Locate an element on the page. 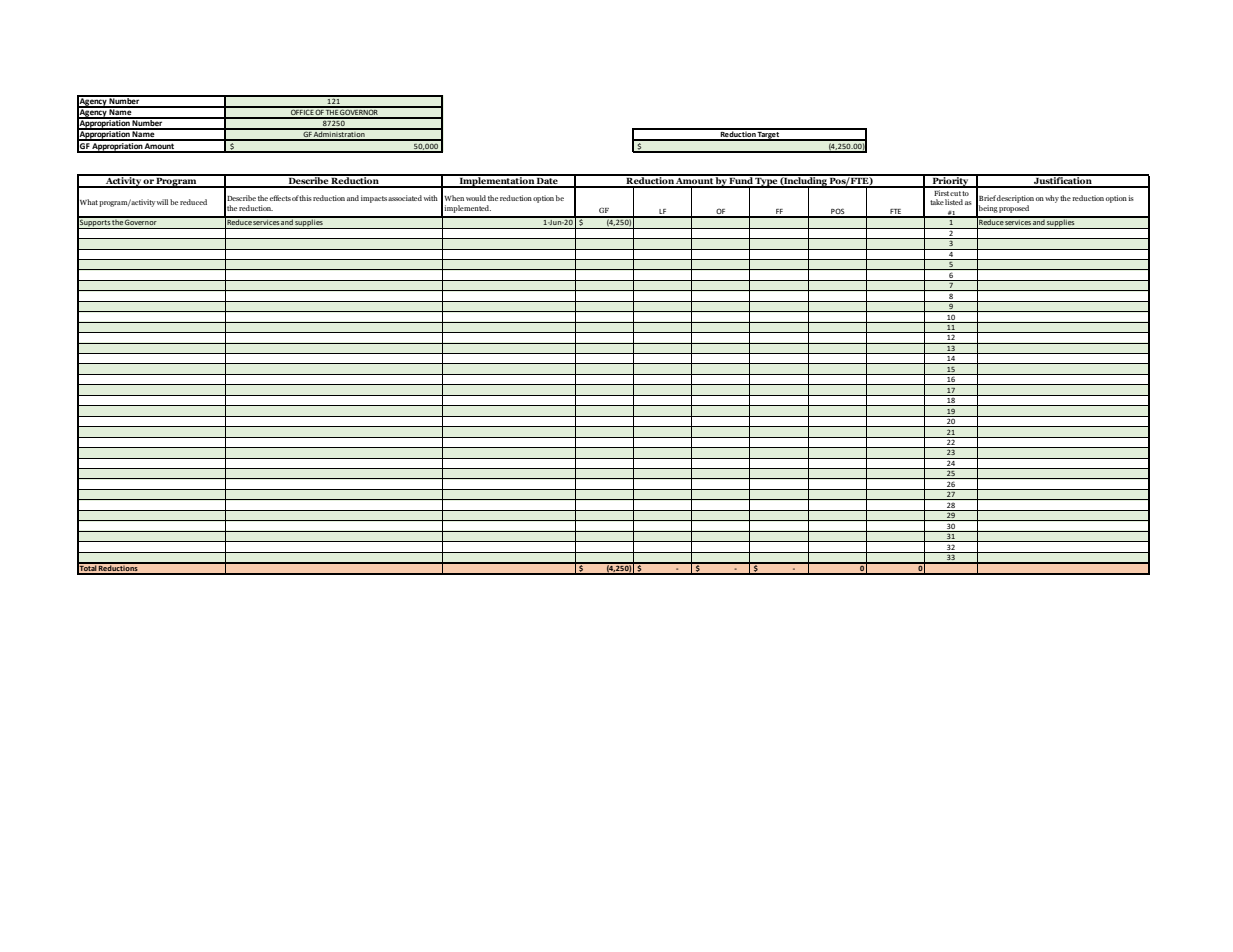 The height and width of the image is (952, 1233). description is located at coordinates (1015, 199).
